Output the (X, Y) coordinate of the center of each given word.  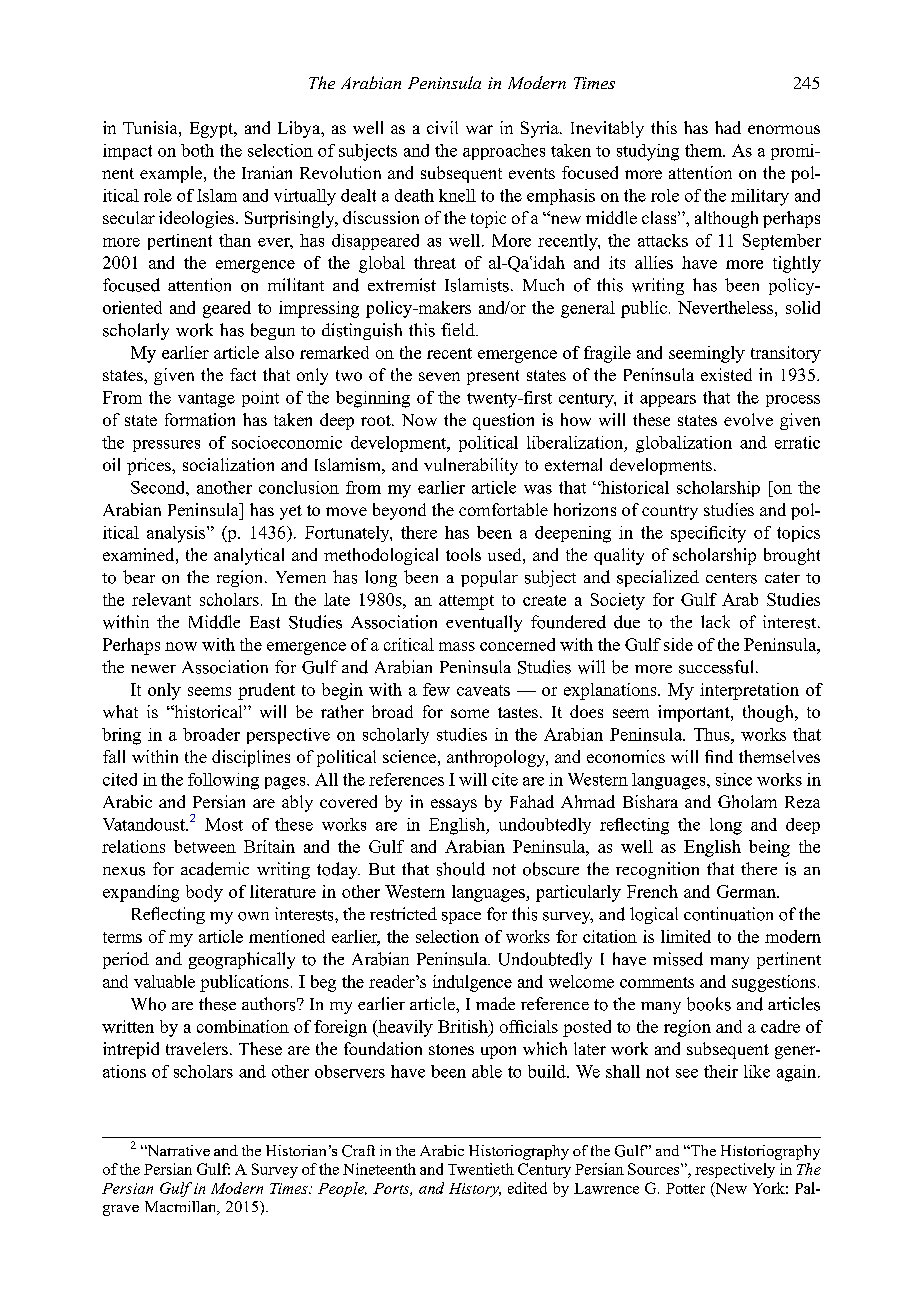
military (760, 197)
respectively (735, 1170)
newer (153, 669)
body (204, 893)
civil (442, 127)
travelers (197, 1048)
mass (457, 646)
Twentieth (481, 1169)
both (197, 150)
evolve (748, 419)
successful (716, 667)
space (461, 918)
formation (200, 419)
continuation (728, 914)
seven (439, 376)
